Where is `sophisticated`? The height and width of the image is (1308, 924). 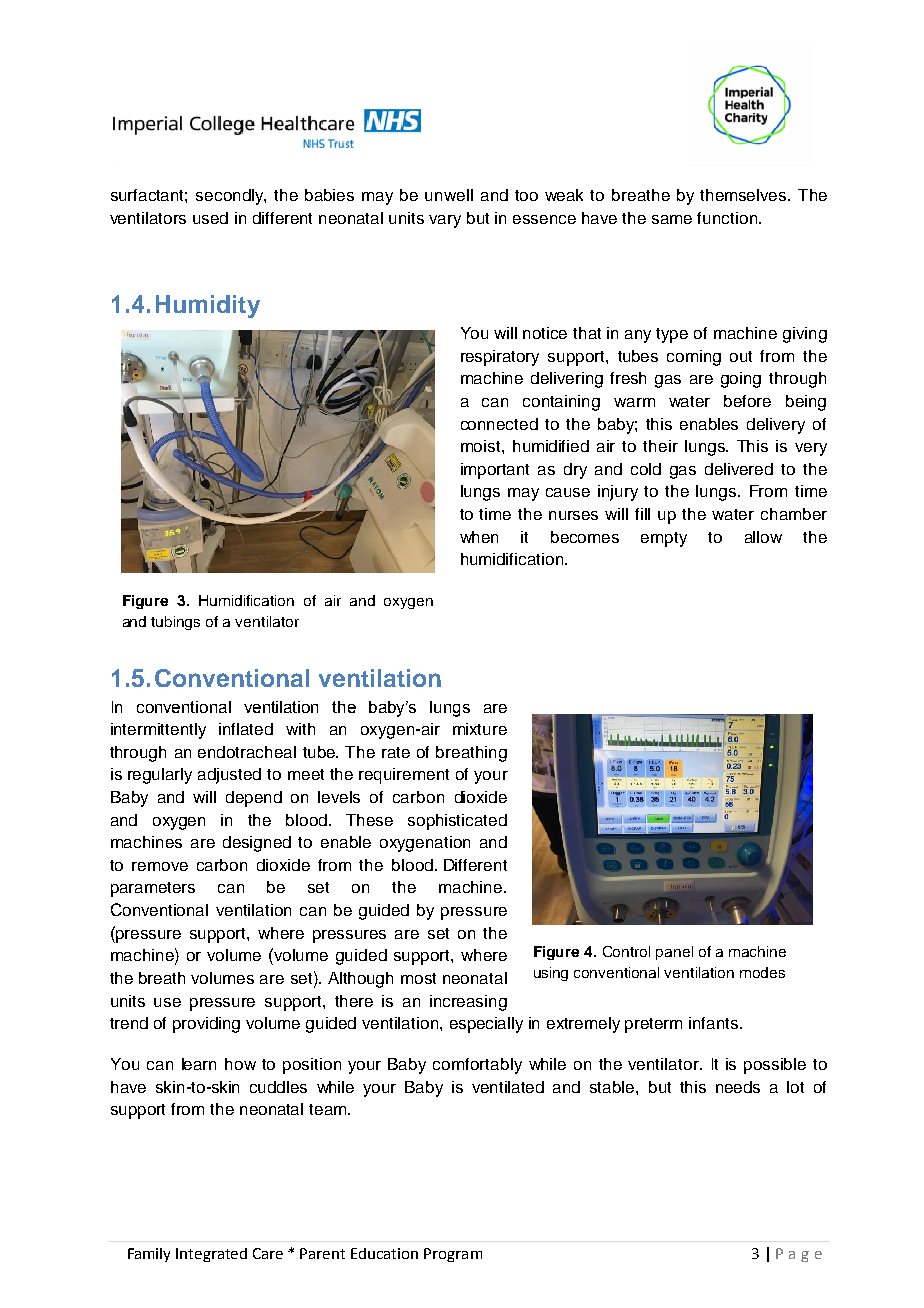 sophisticated is located at coordinates (457, 822).
